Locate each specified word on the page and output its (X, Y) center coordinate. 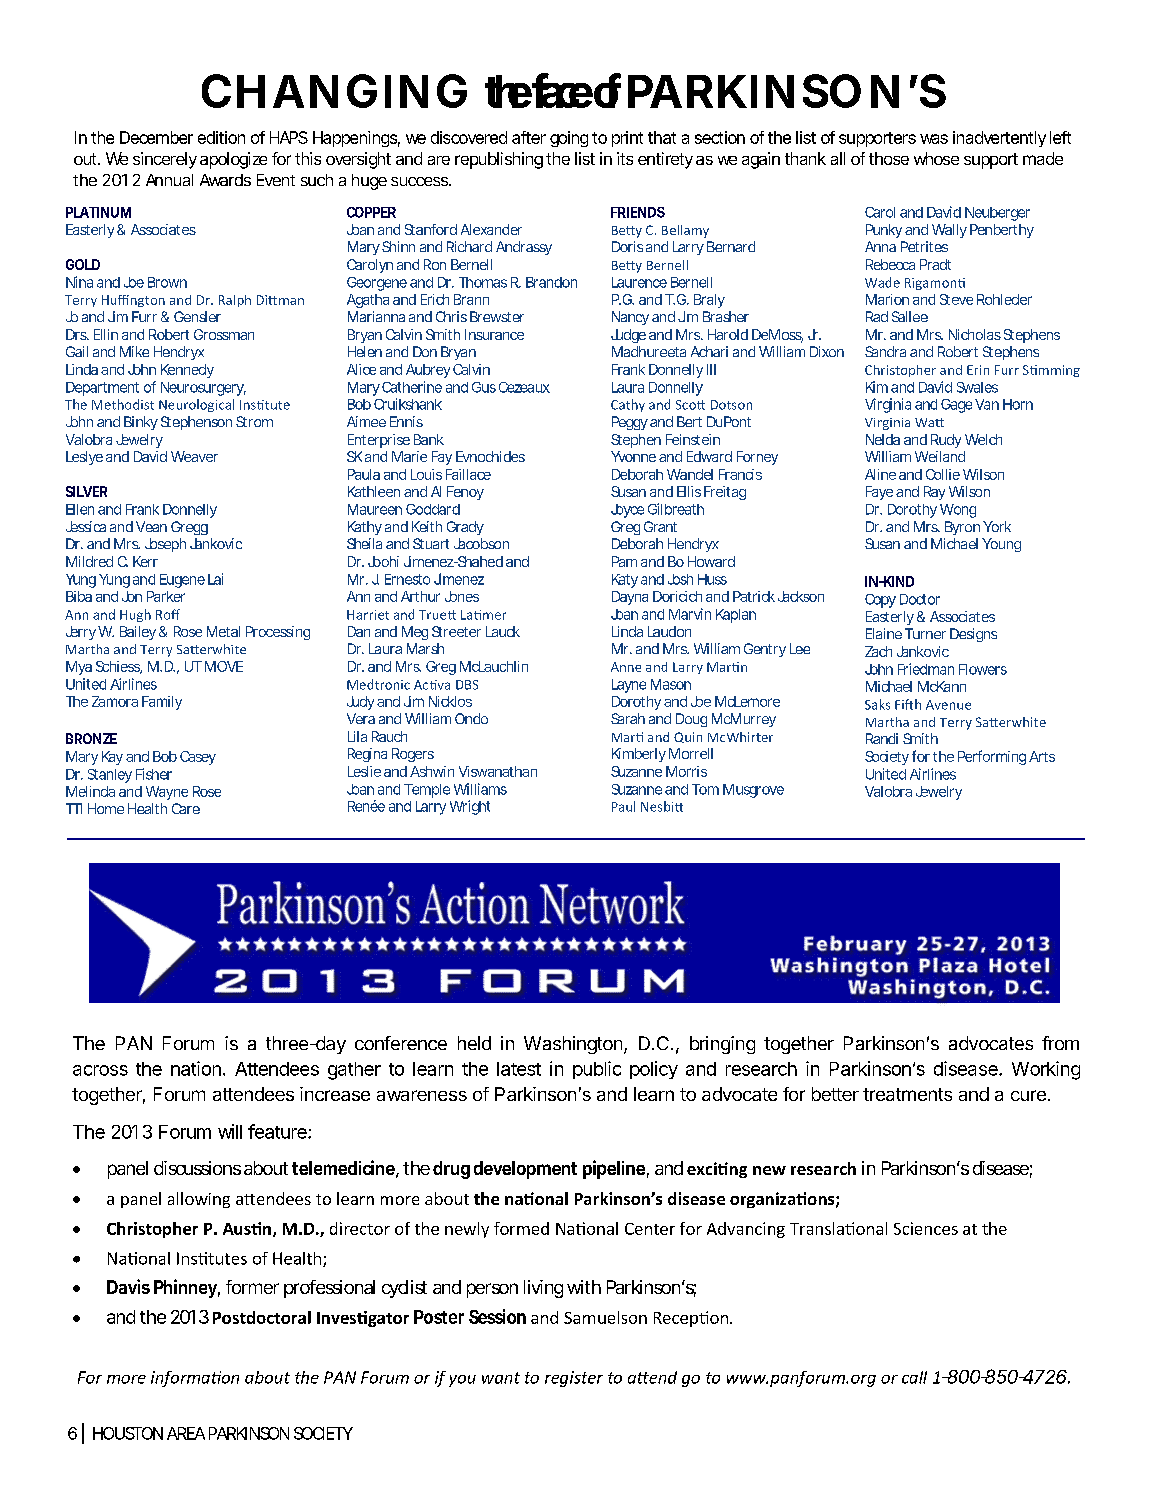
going (569, 139)
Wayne (167, 793)
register (574, 1379)
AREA (186, 1433)
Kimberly (639, 755)
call (914, 1377)
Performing (992, 757)
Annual (169, 180)
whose (936, 158)
